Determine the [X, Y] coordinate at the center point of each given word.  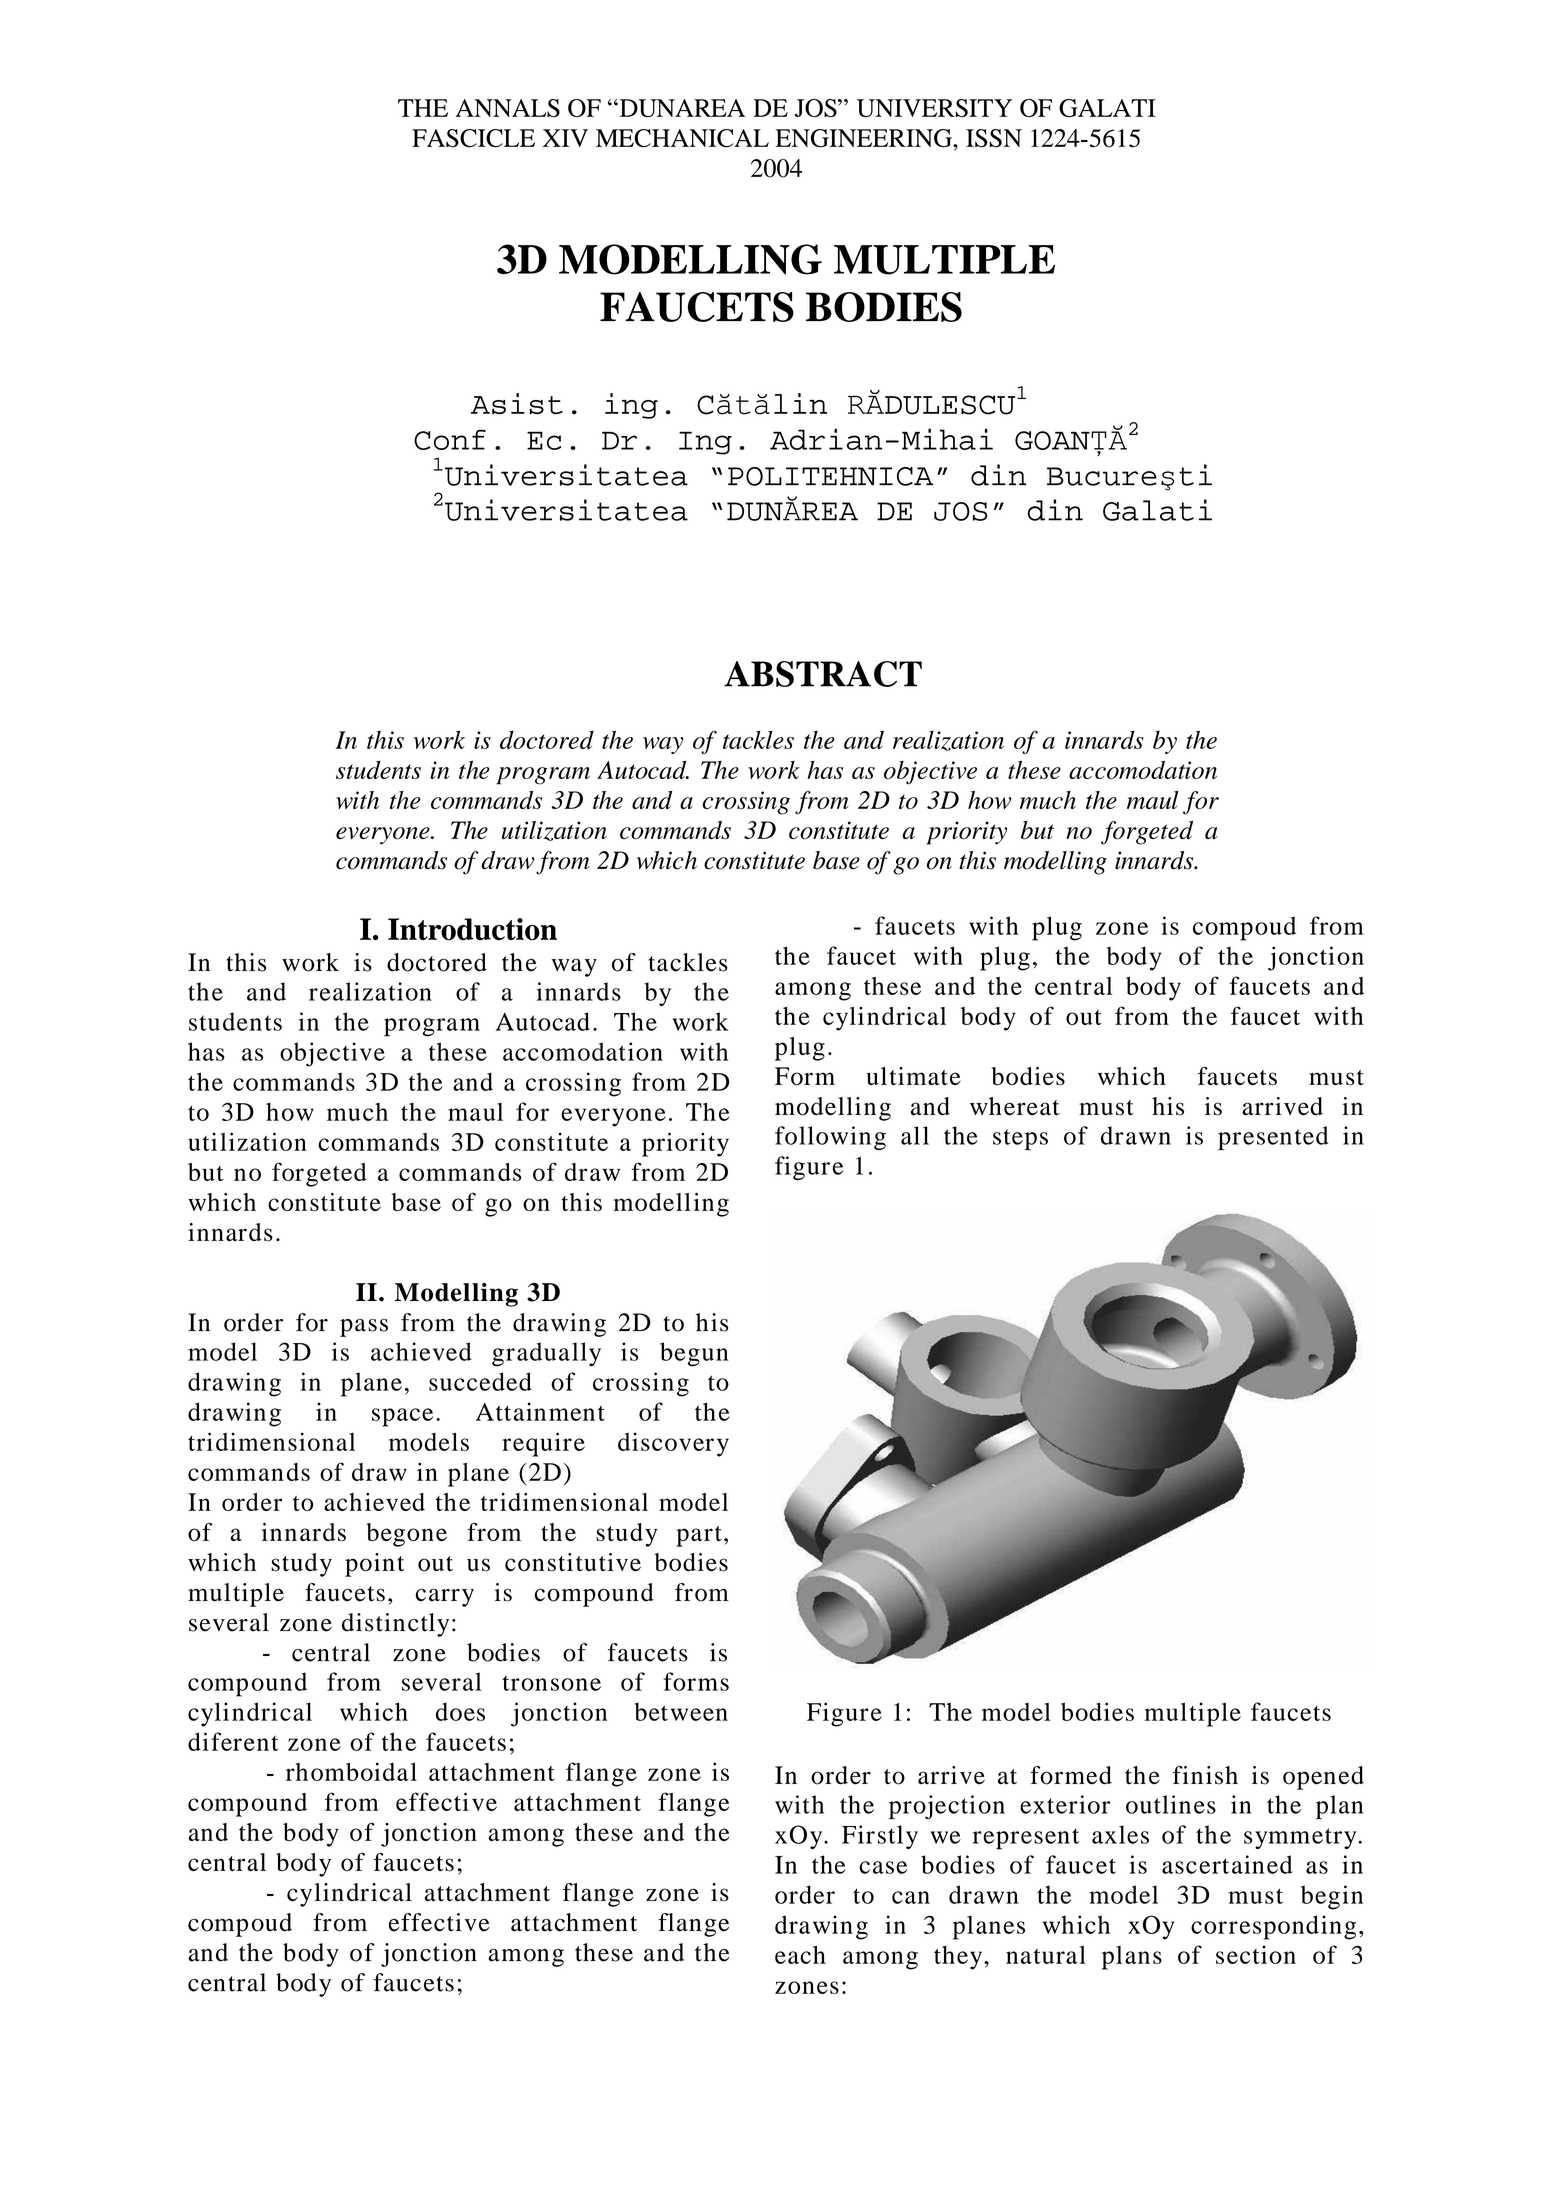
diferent [233, 1741]
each [800, 1954]
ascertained [1227, 1864]
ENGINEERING [864, 138]
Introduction [472, 929]
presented [1273, 1138]
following [830, 1138]
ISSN [994, 138]
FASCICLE [473, 138]
